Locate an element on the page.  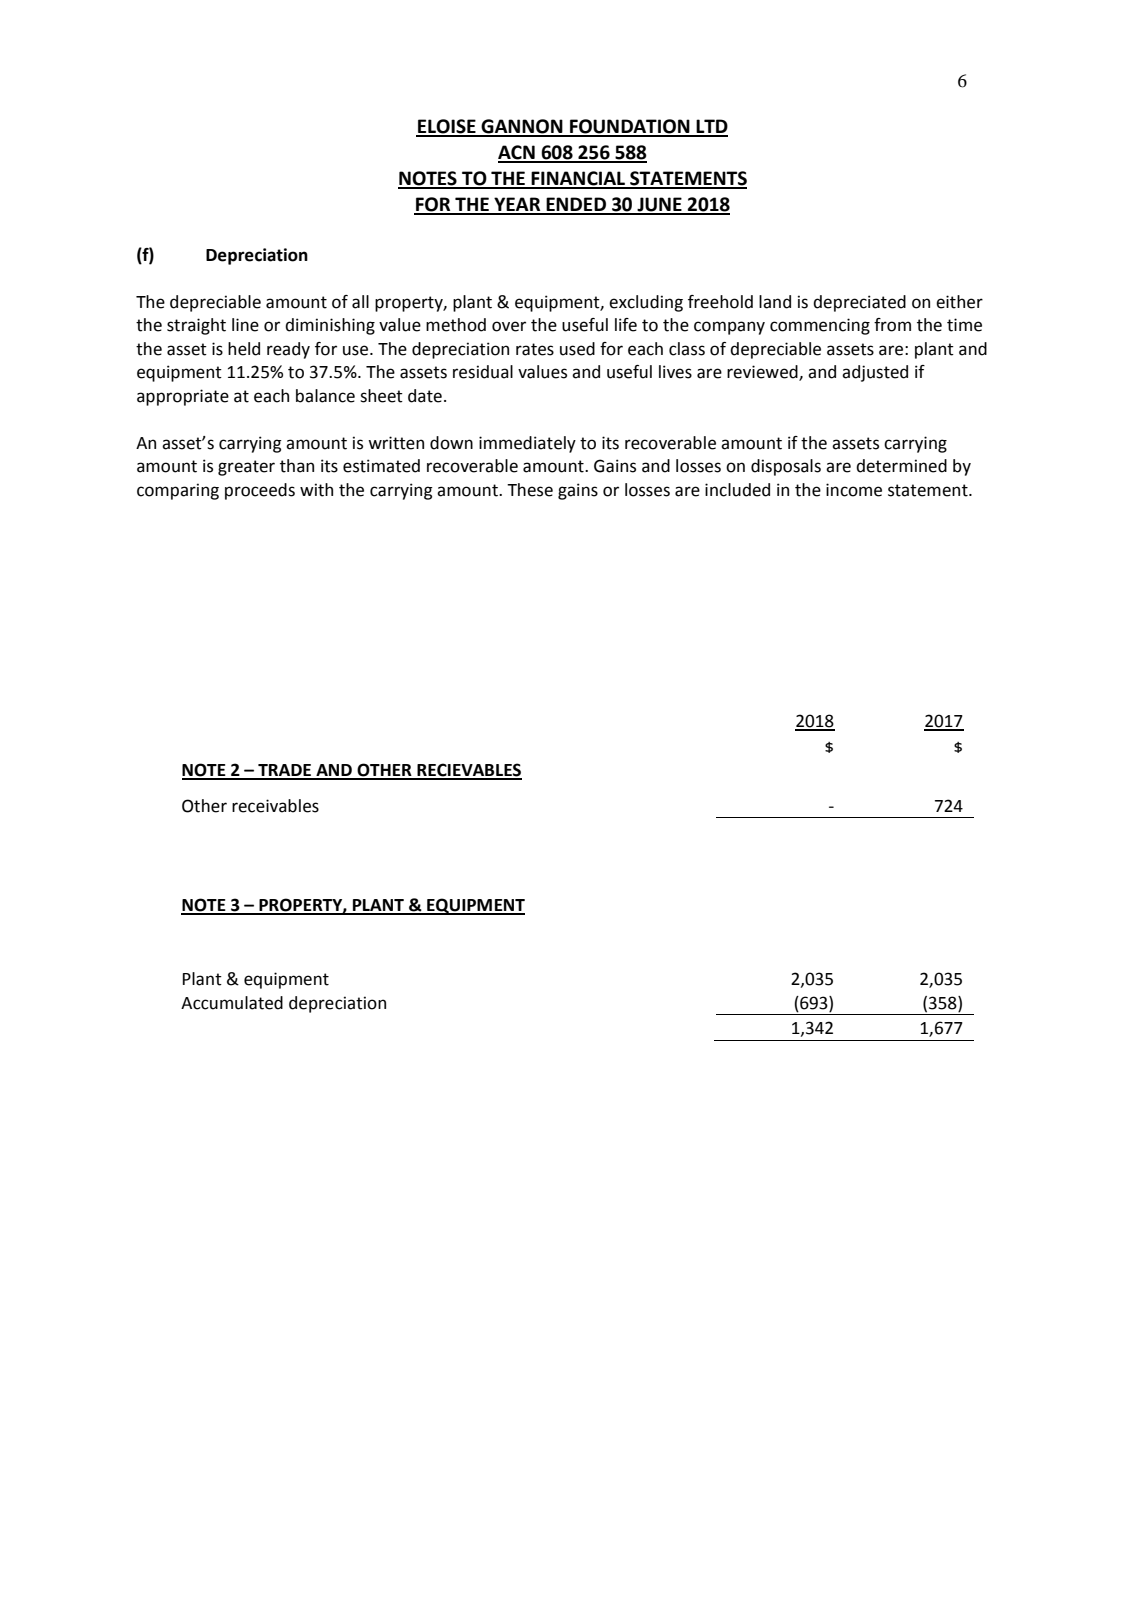
Accumulated is located at coordinates (232, 1003).
